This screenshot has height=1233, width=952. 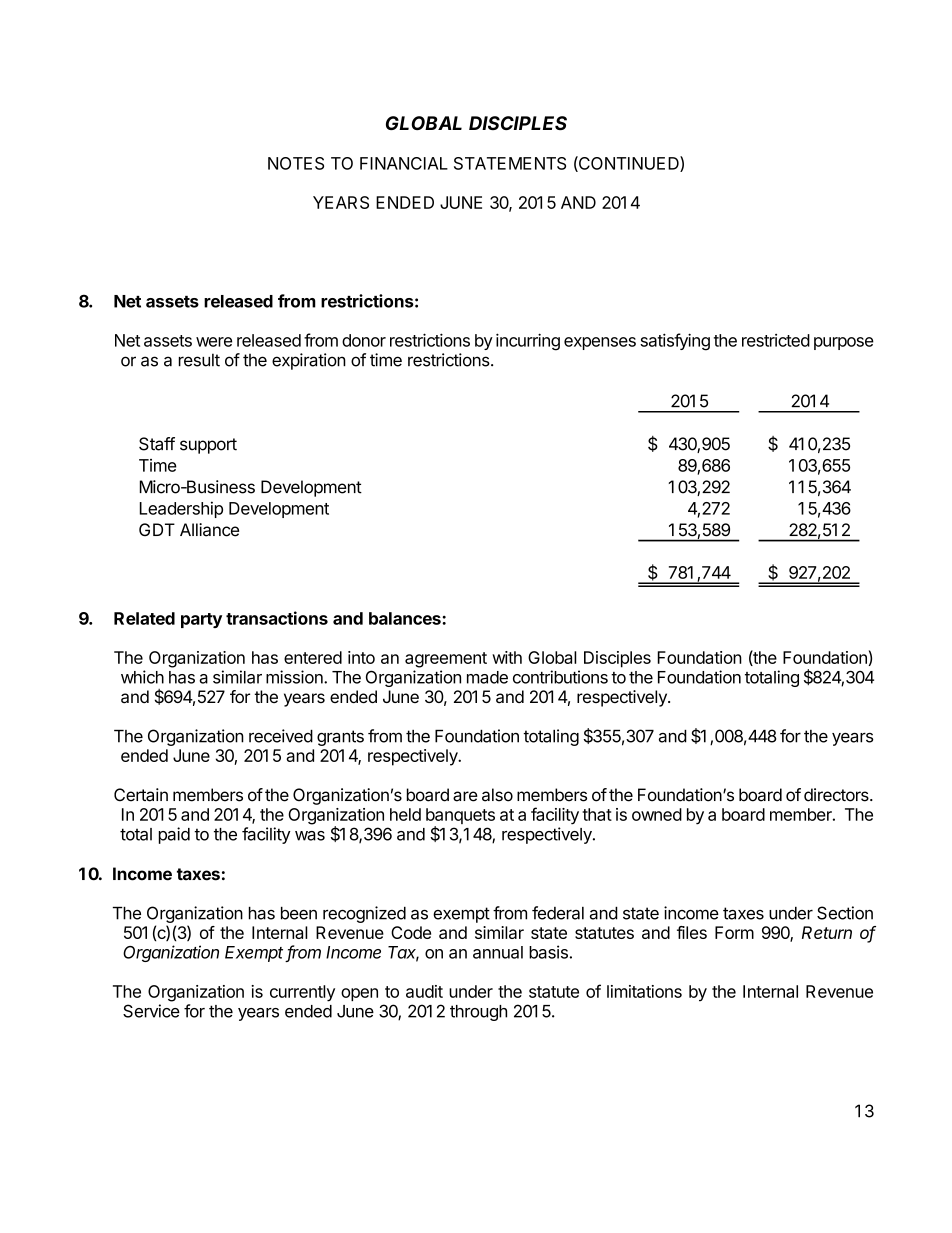 I want to click on balances, so click(x=406, y=618).
